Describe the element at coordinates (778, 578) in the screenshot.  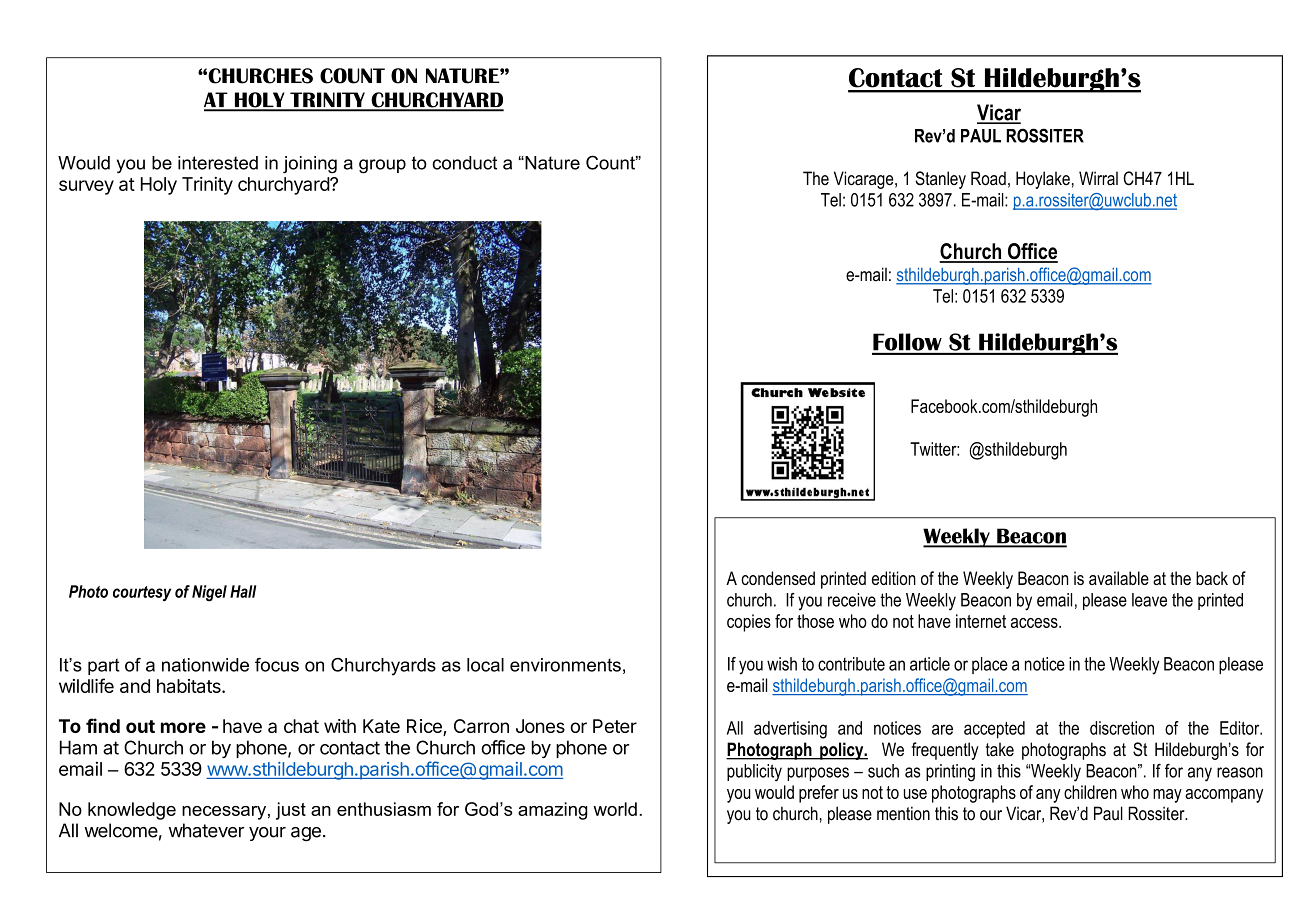
I see `condensed` at that location.
